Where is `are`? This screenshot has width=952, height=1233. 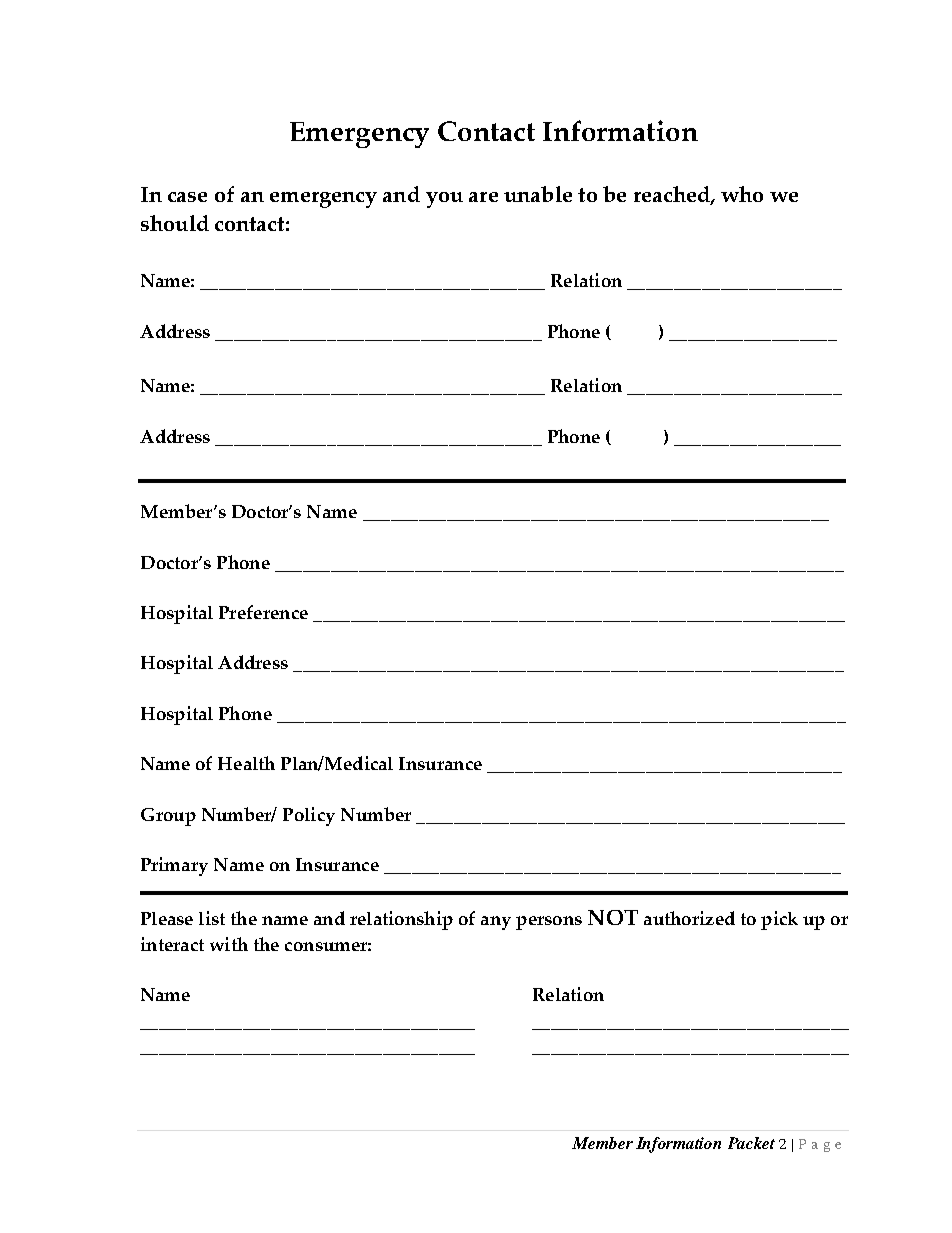 are is located at coordinates (483, 197).
